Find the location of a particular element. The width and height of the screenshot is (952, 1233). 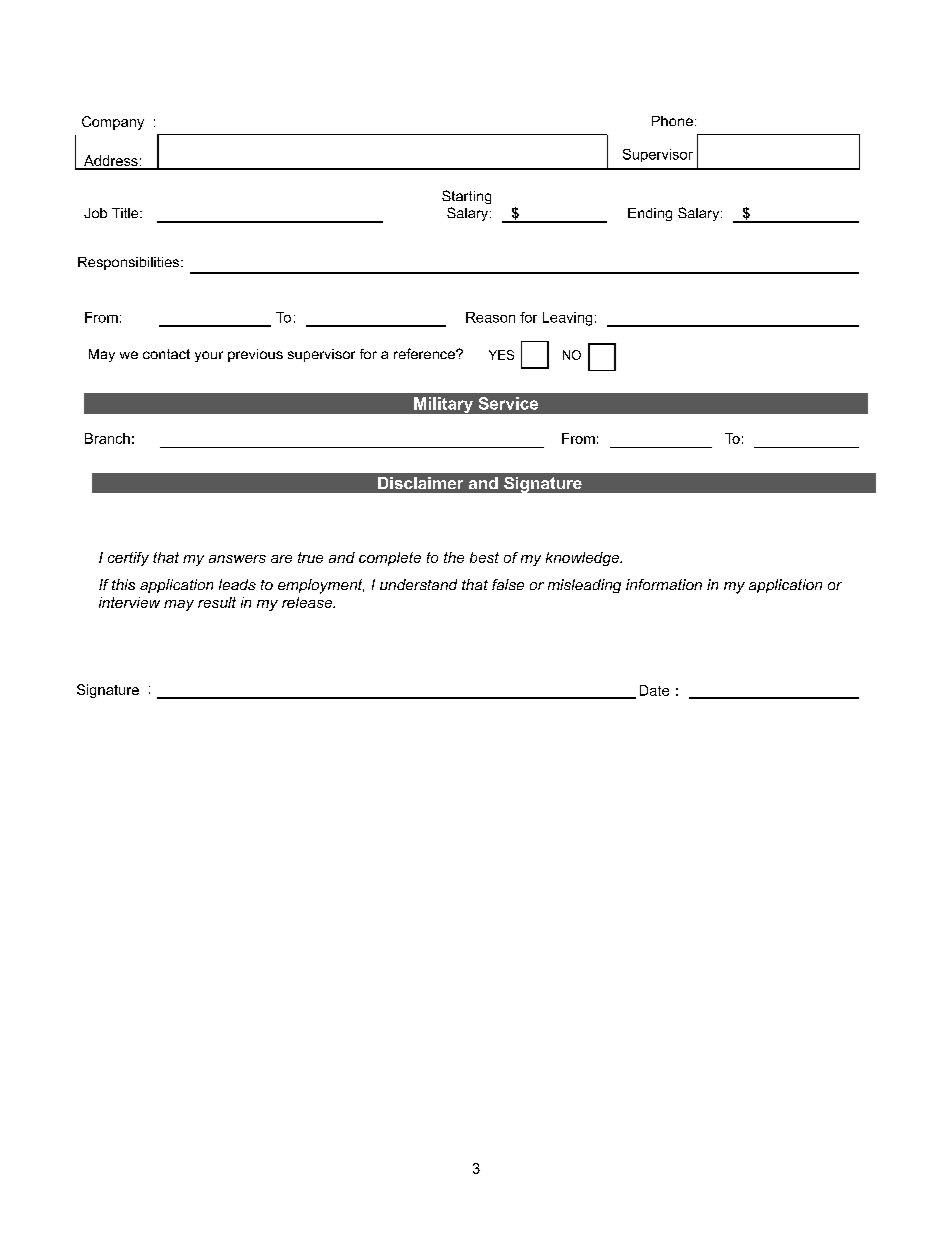

Leaving is located at coordinates (567, 319).
